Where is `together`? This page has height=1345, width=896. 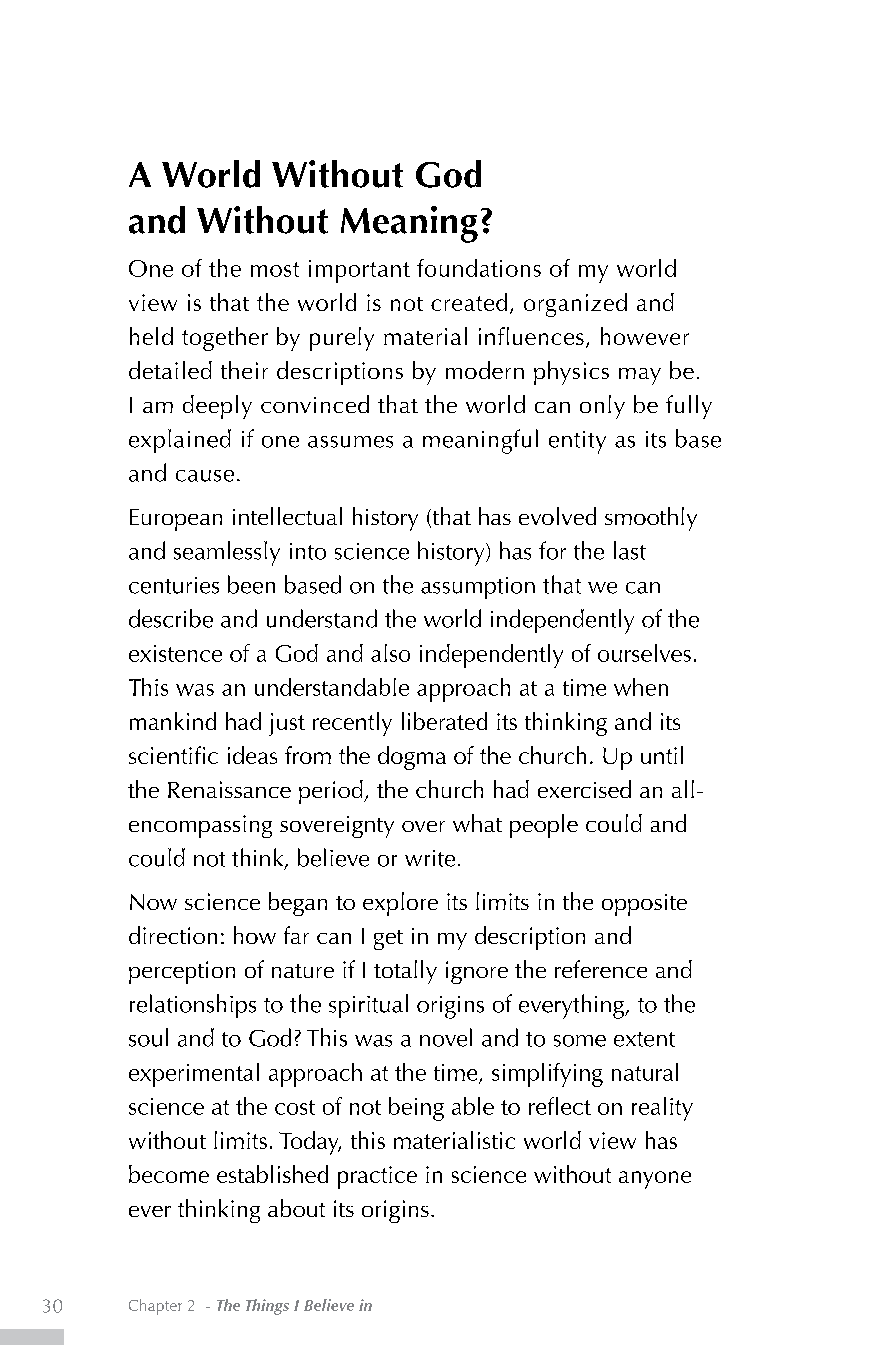
together is located at coordinates (225, 339).
